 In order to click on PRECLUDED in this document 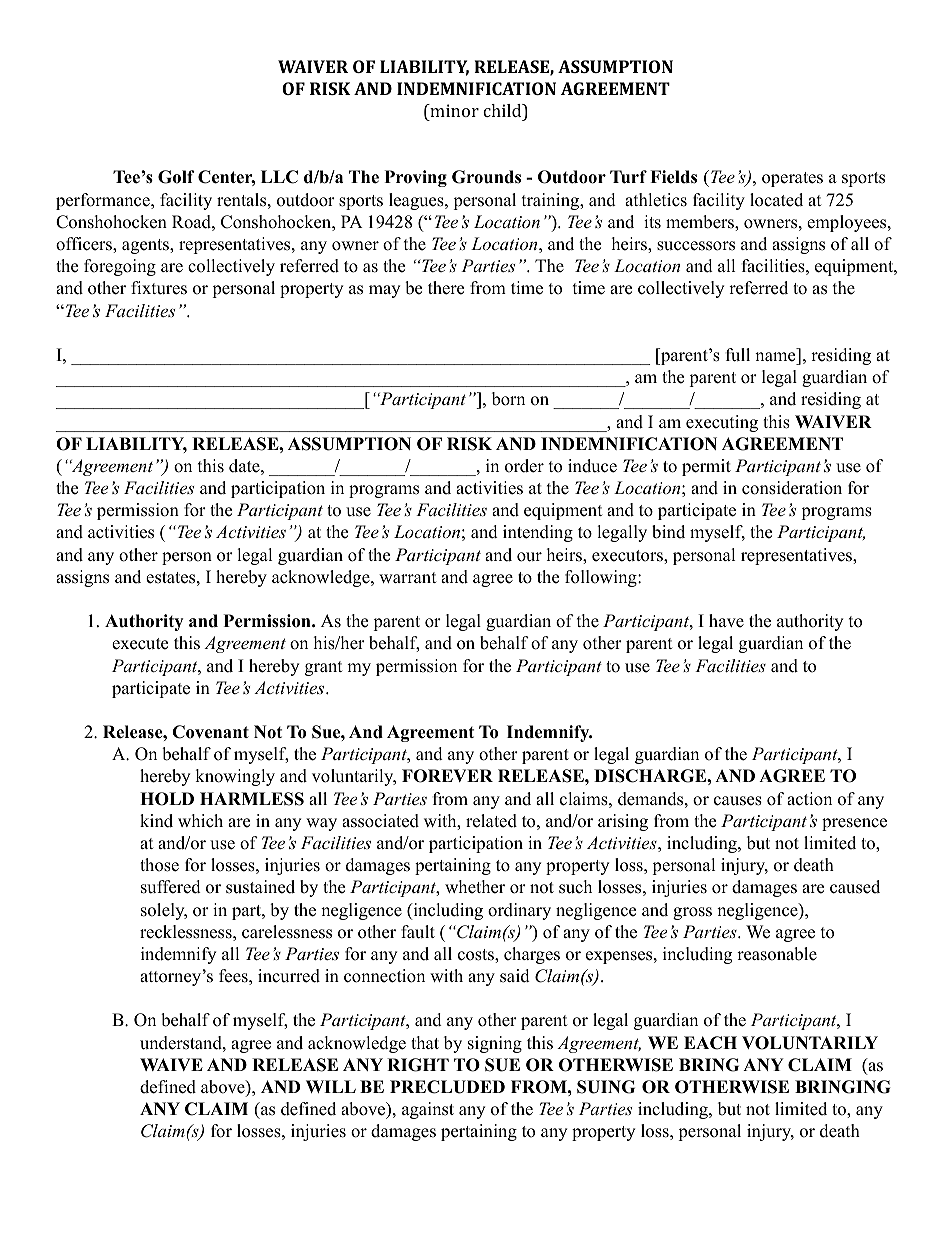, I will do `click(447, 1087)`.
